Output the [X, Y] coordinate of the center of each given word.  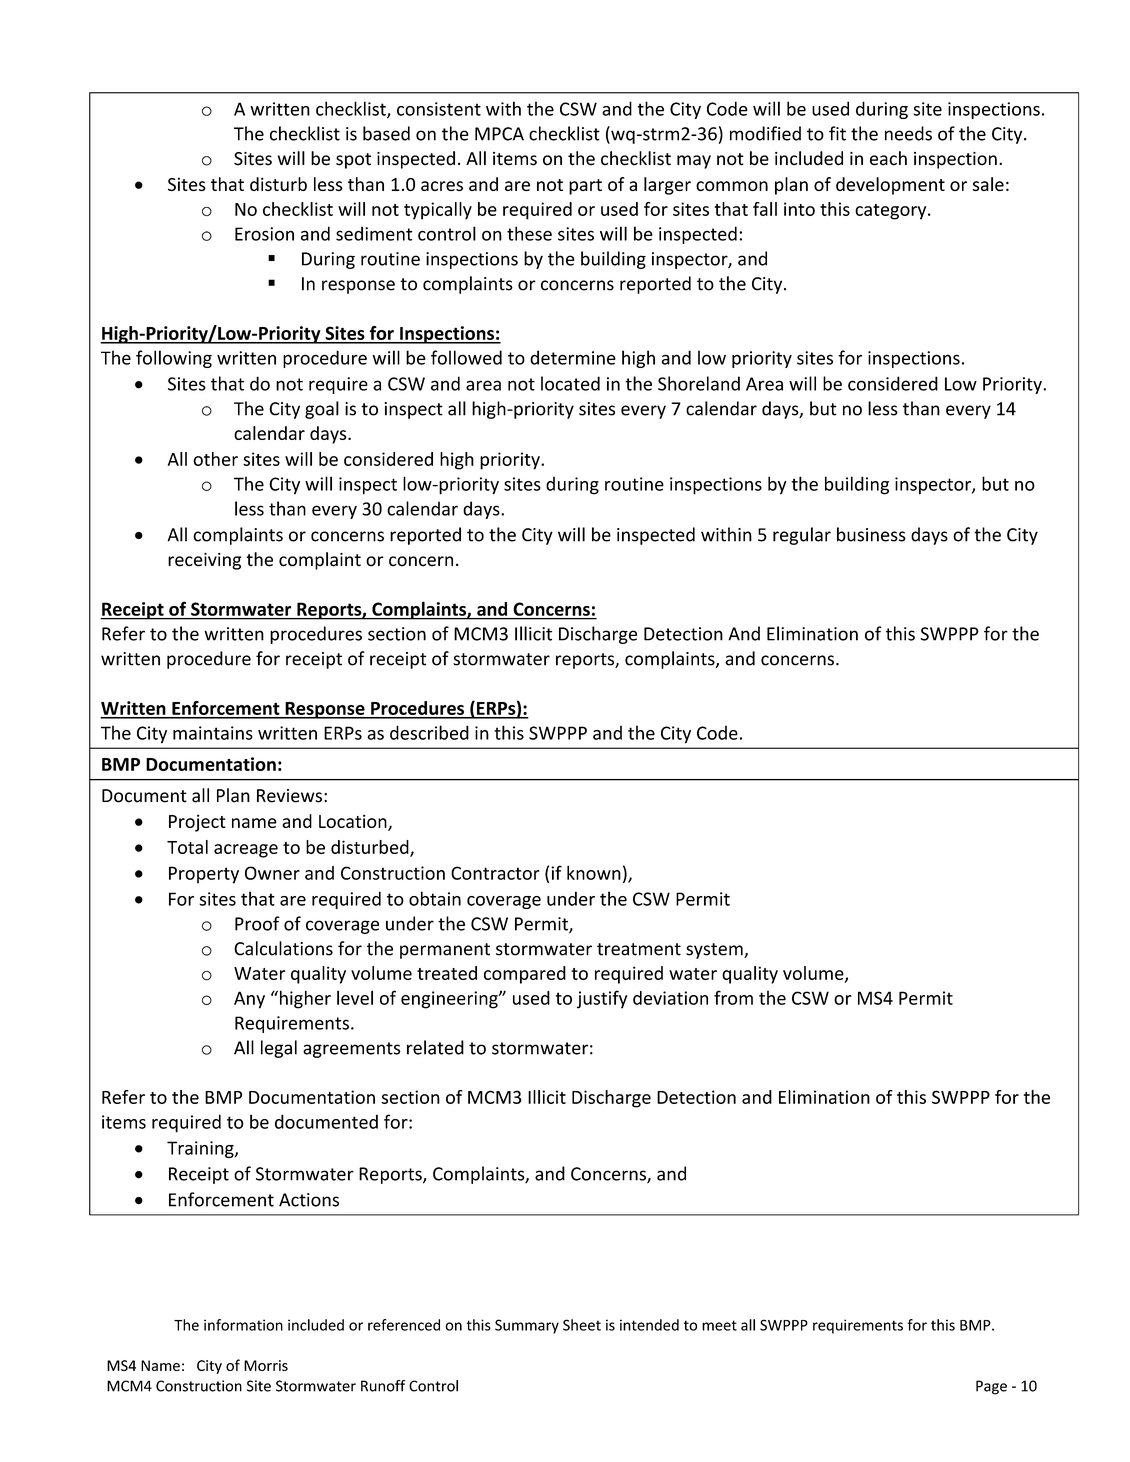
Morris [266, 1365]
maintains [213, 733]
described [429, 732]
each [888, 158]
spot [353, 161]
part [585, 187]
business [871, 534]
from [733, 997]
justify [602, 999]
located [570, 383]
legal [279, 1049]
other [215, 459]
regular [802, 536]
